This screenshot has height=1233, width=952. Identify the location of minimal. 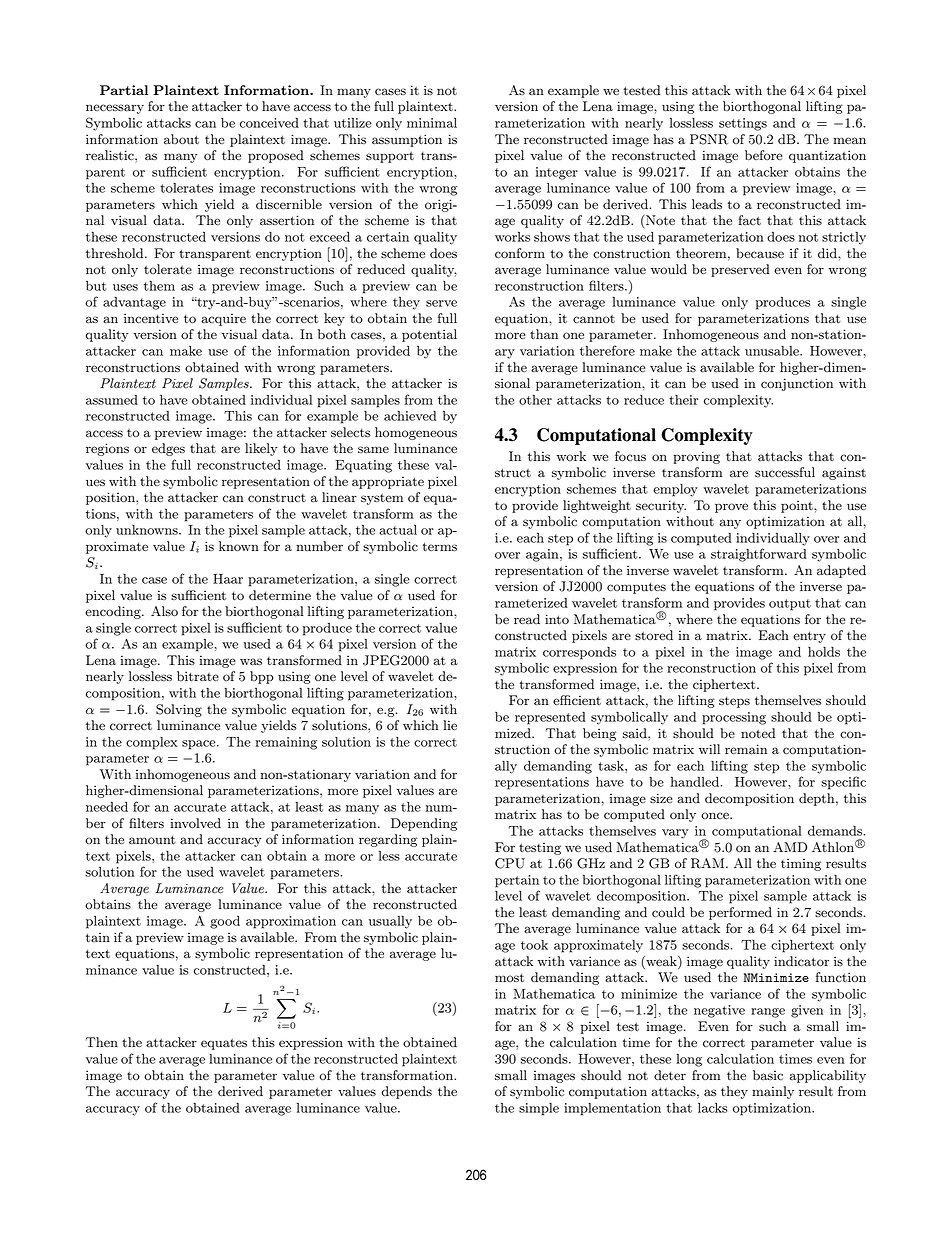
(432, 123).
